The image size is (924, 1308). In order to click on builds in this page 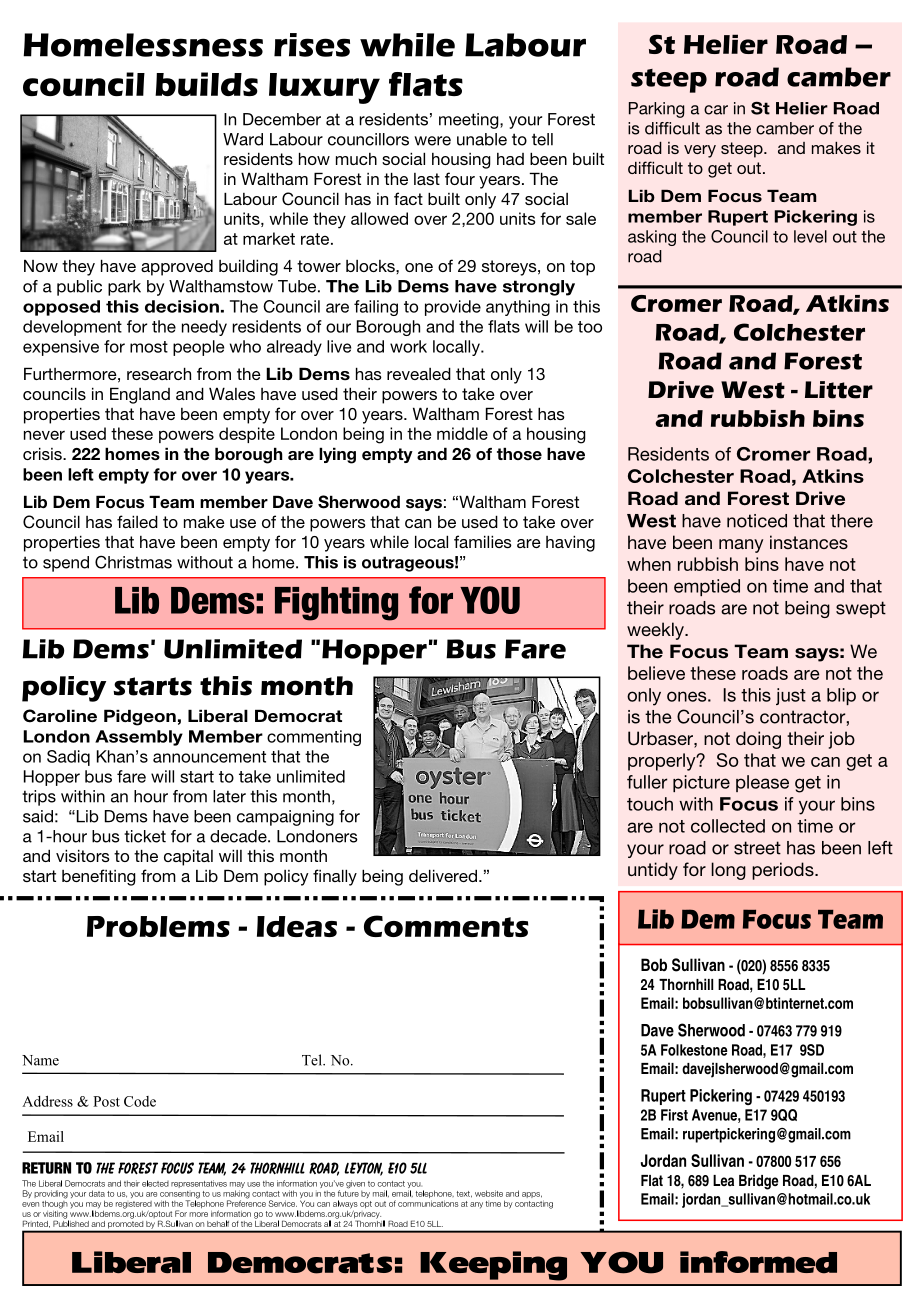, I will do `click(206, 84)`.
